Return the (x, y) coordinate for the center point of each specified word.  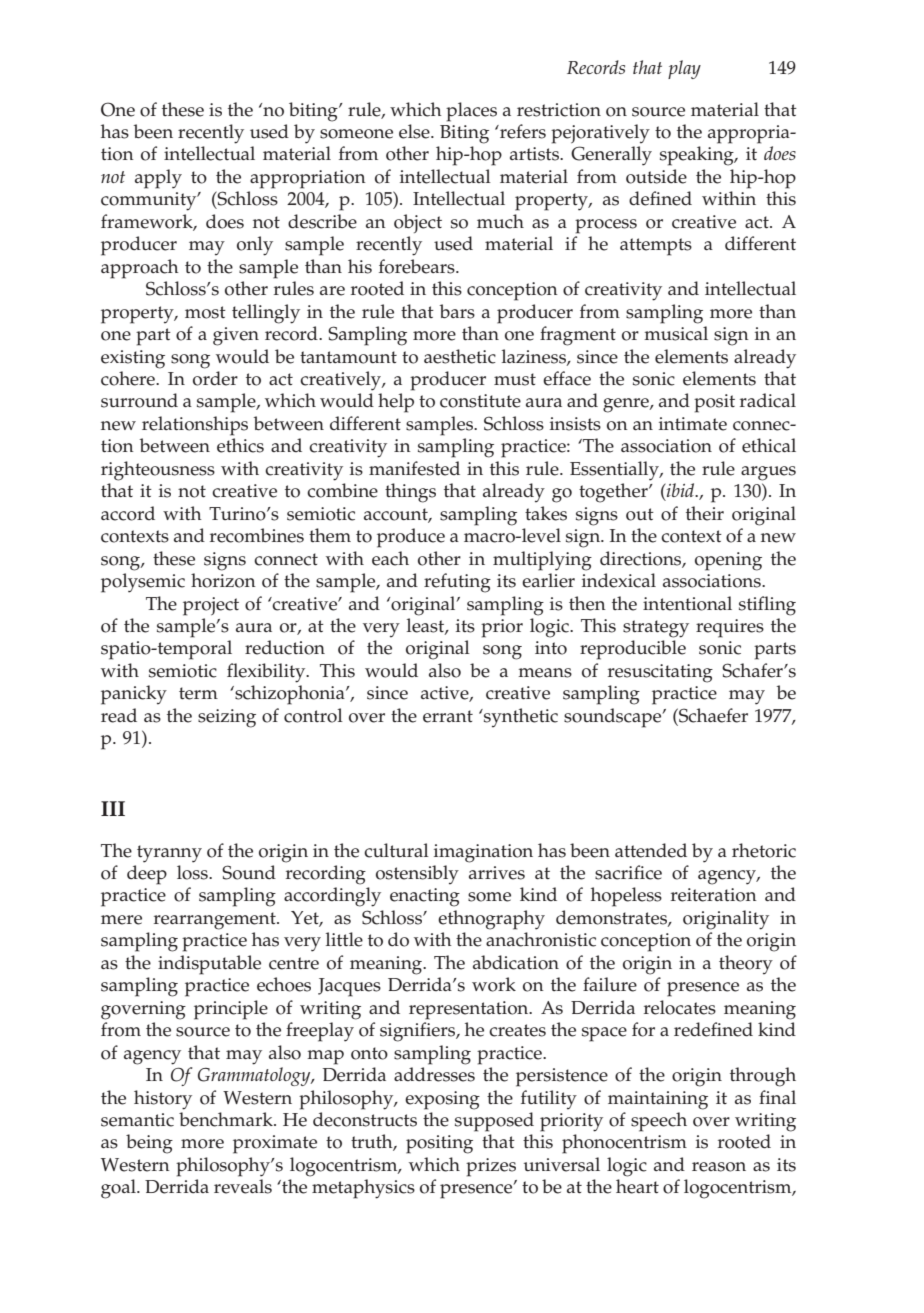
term (198, 693)
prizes (491, 1167)
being (149, 1144)
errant (448, 716)
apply (158, 179)
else (415, 131)
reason (719, 1167)
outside (656, 176)
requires (730, 628)
